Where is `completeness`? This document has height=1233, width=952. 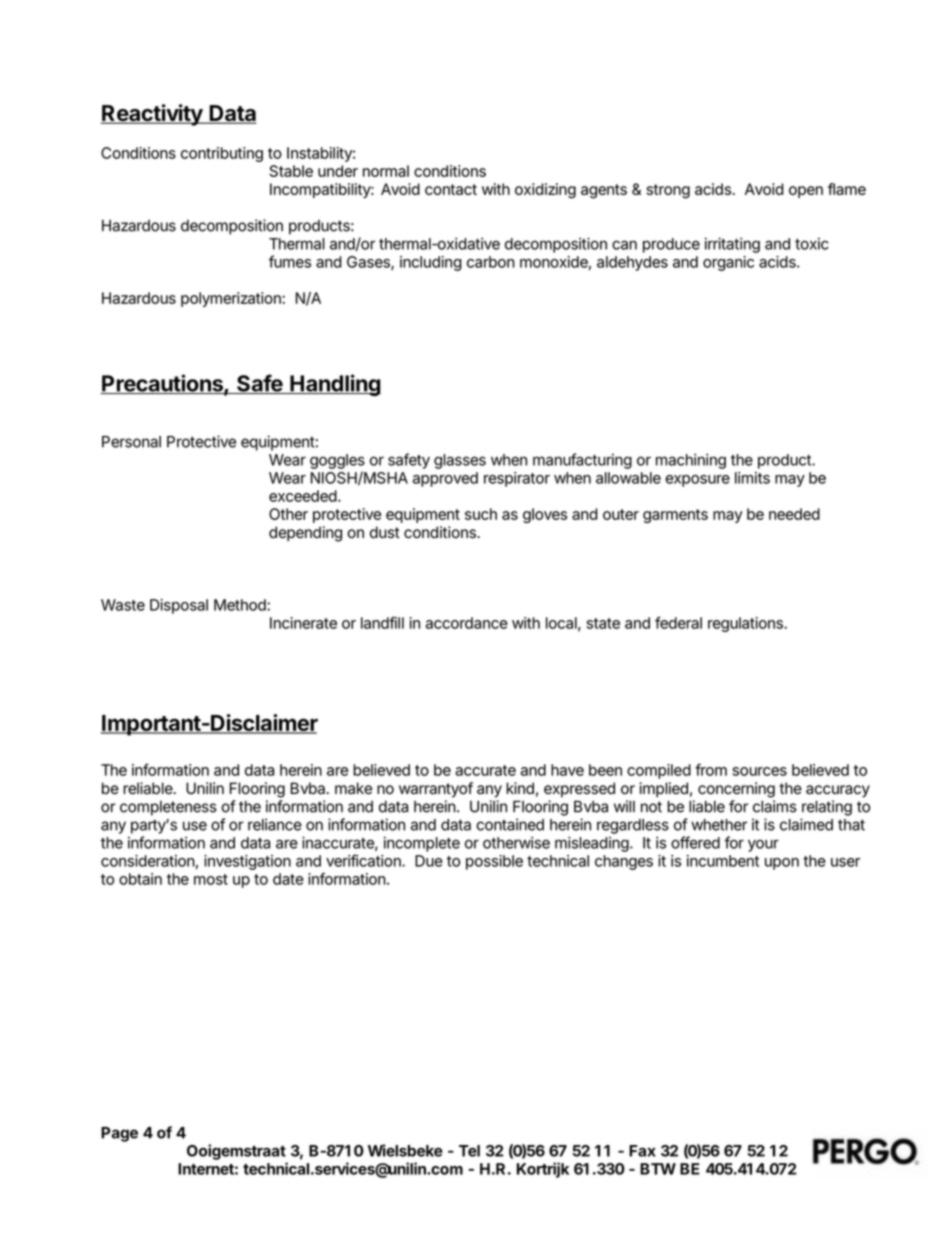 completeness is located at coordinates (168, 808).
